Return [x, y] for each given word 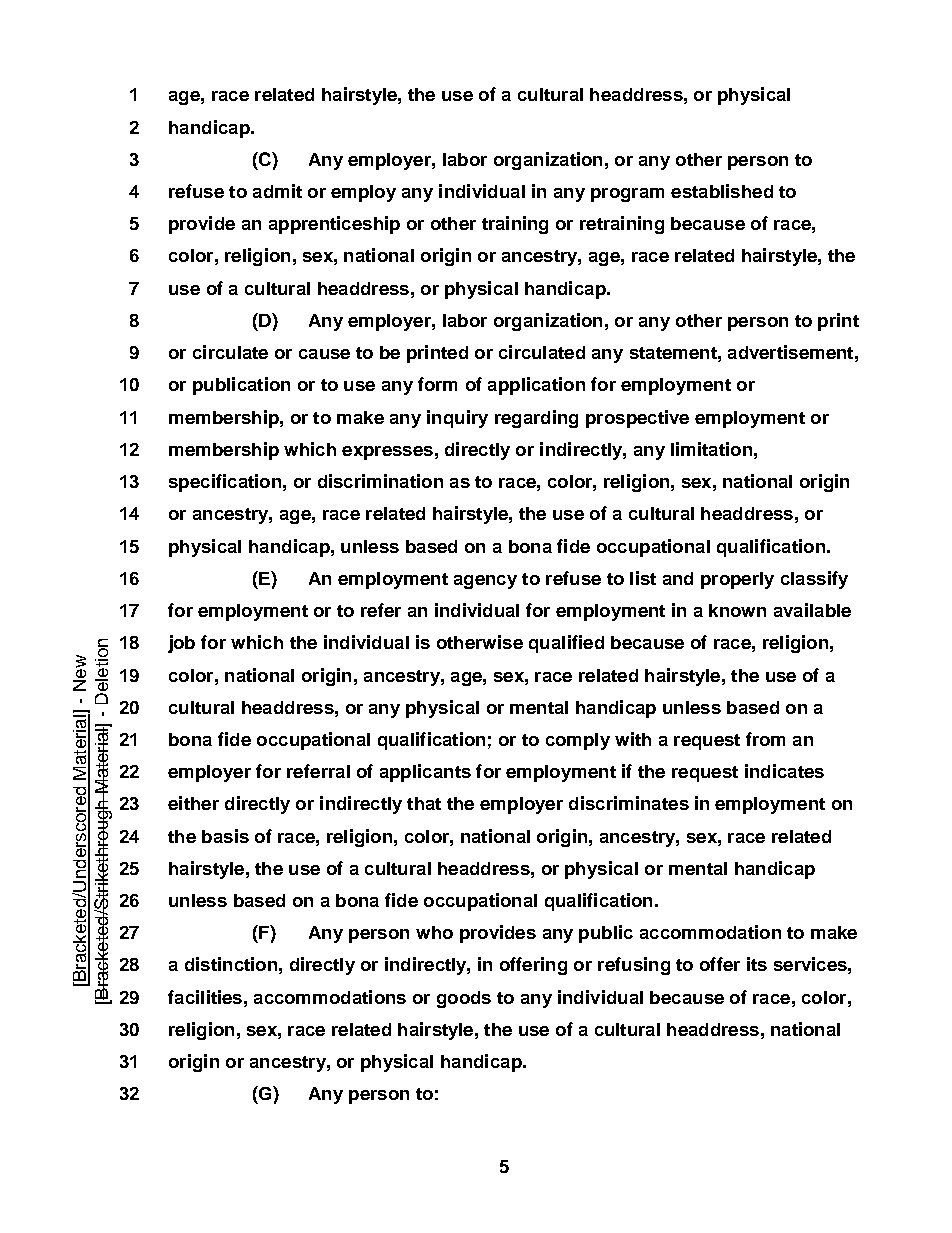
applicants [425, 773]
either [193, 803]
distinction [231, 964]
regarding [536, 419]
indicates [784, 771]
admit [277, 191]
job [181, 644]
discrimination [380, 481]
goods [464, 999]
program [627, 195]
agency [485, 582]
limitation [711, 449]
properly [737, 580]
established [722, 191]
